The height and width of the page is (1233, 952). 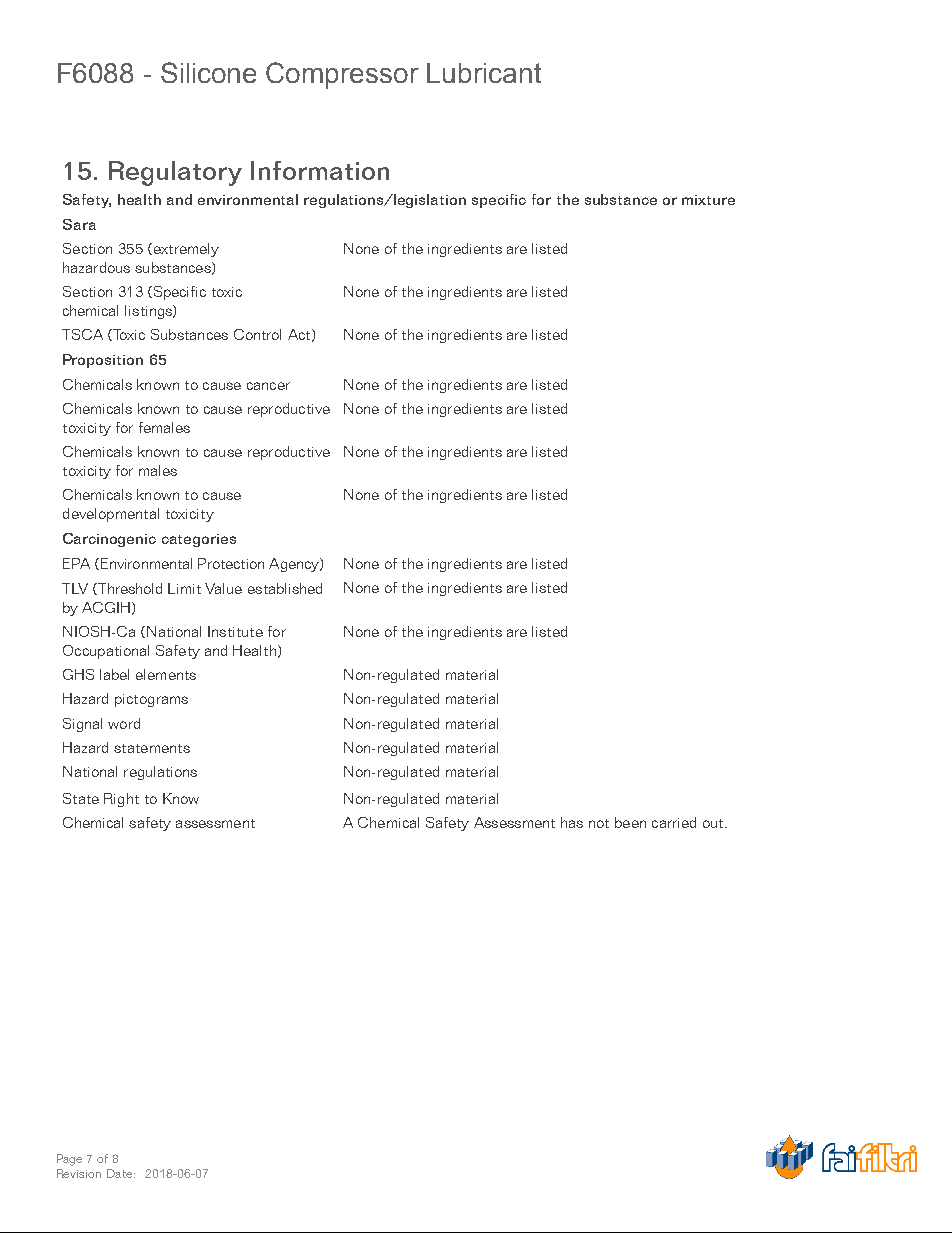 I want to click on has, so click(x=572, y=822).
